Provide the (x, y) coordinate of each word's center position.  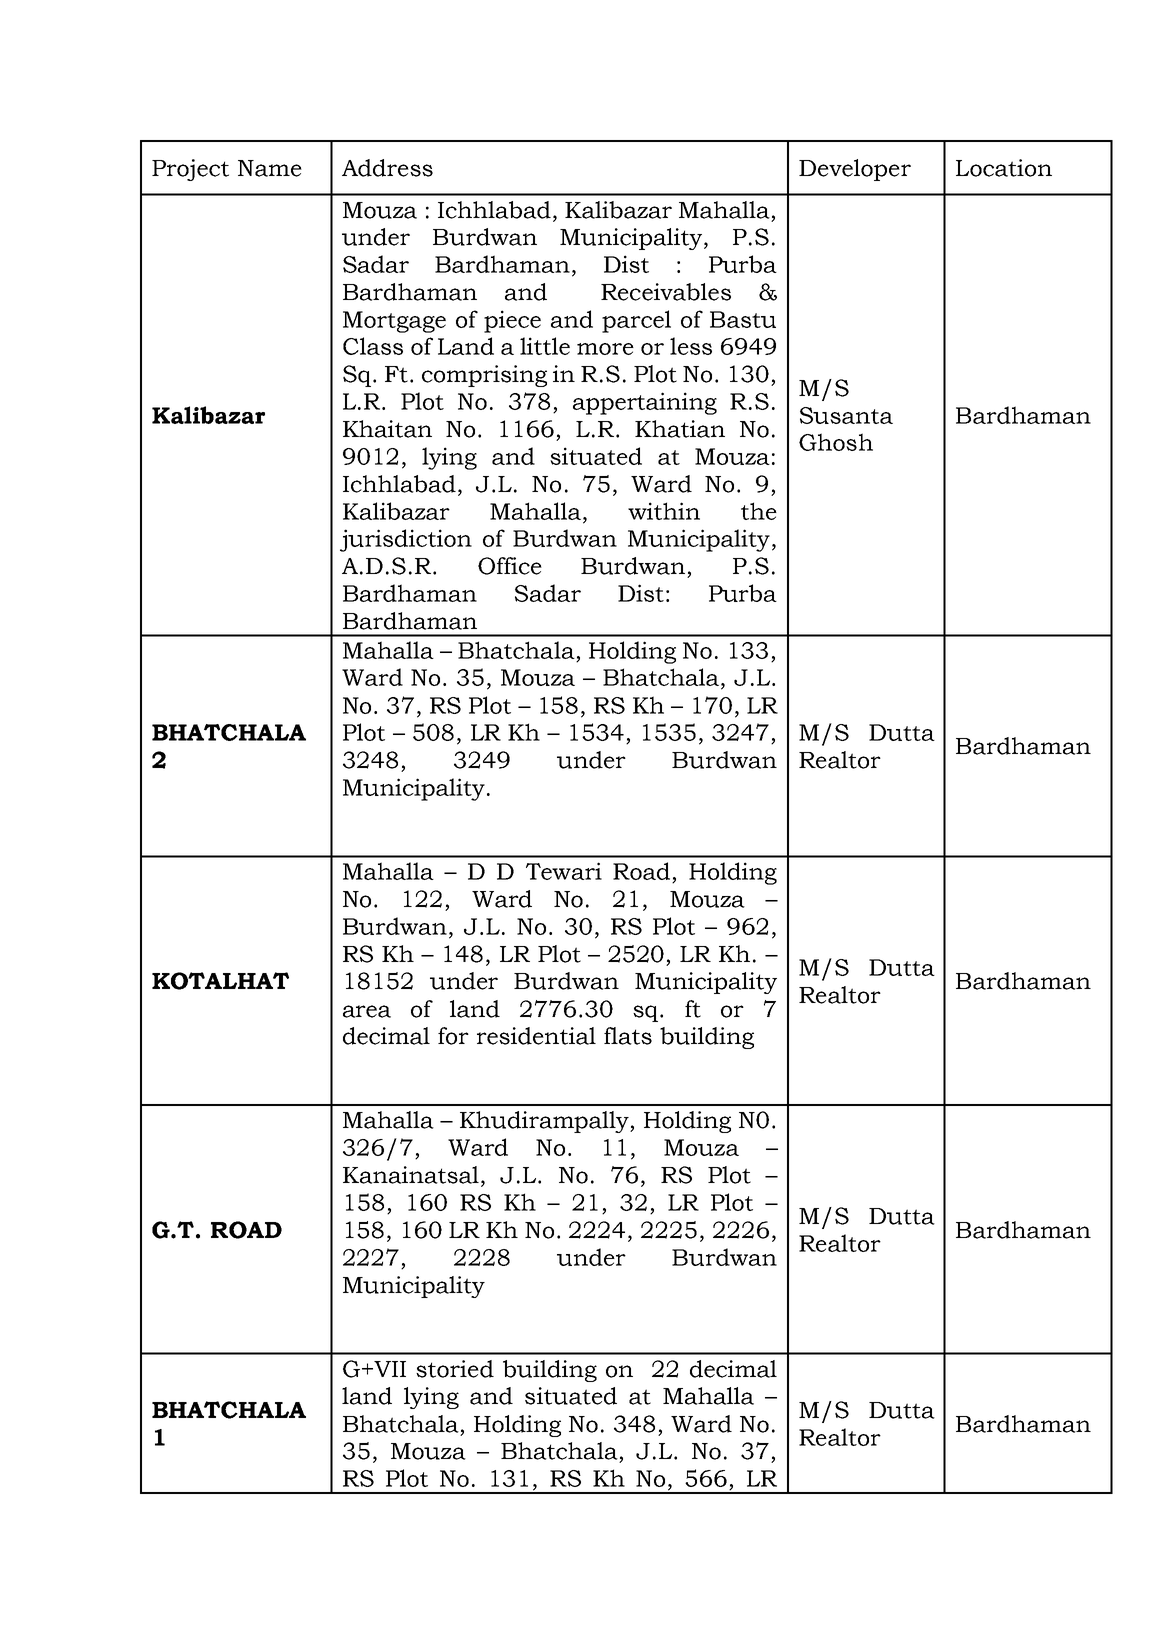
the (759, 511)
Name (270, 168)
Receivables (666, 292)
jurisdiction (406, 540)
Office (510, 566)
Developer (855, 170)
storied (455, 1369)
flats (628, 1036)
